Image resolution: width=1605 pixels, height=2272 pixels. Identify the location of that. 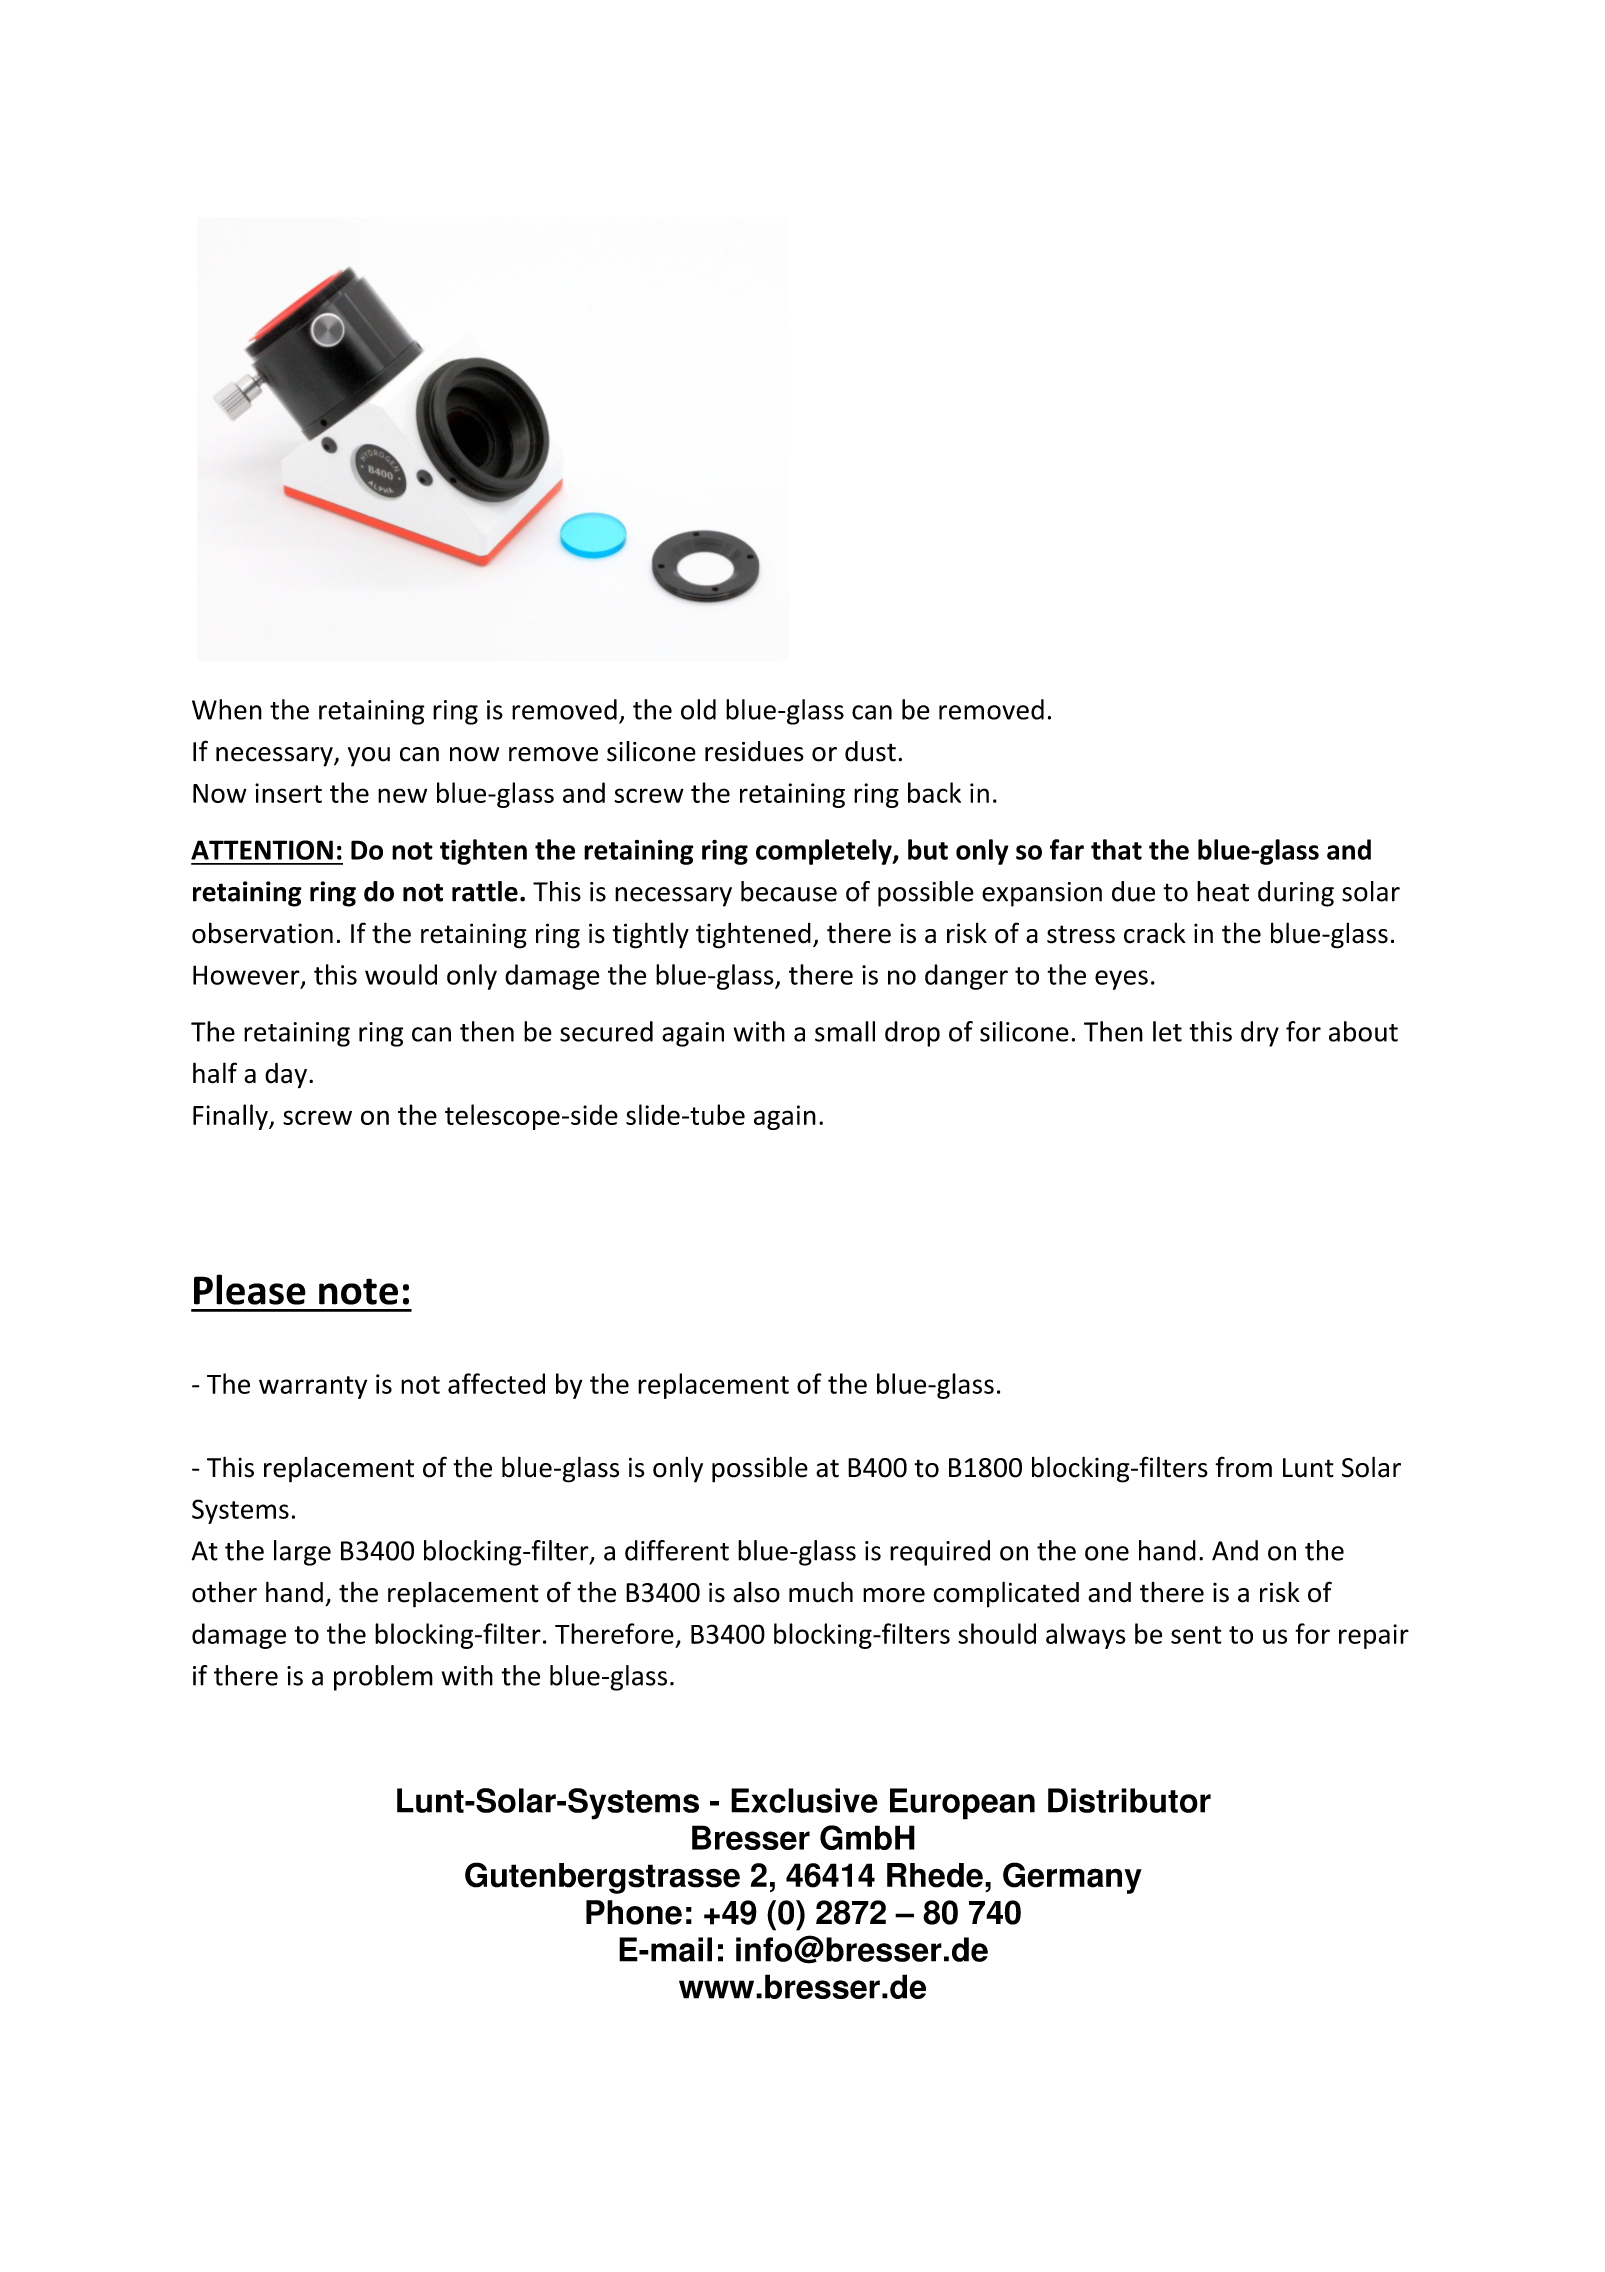
(1116, 849).
